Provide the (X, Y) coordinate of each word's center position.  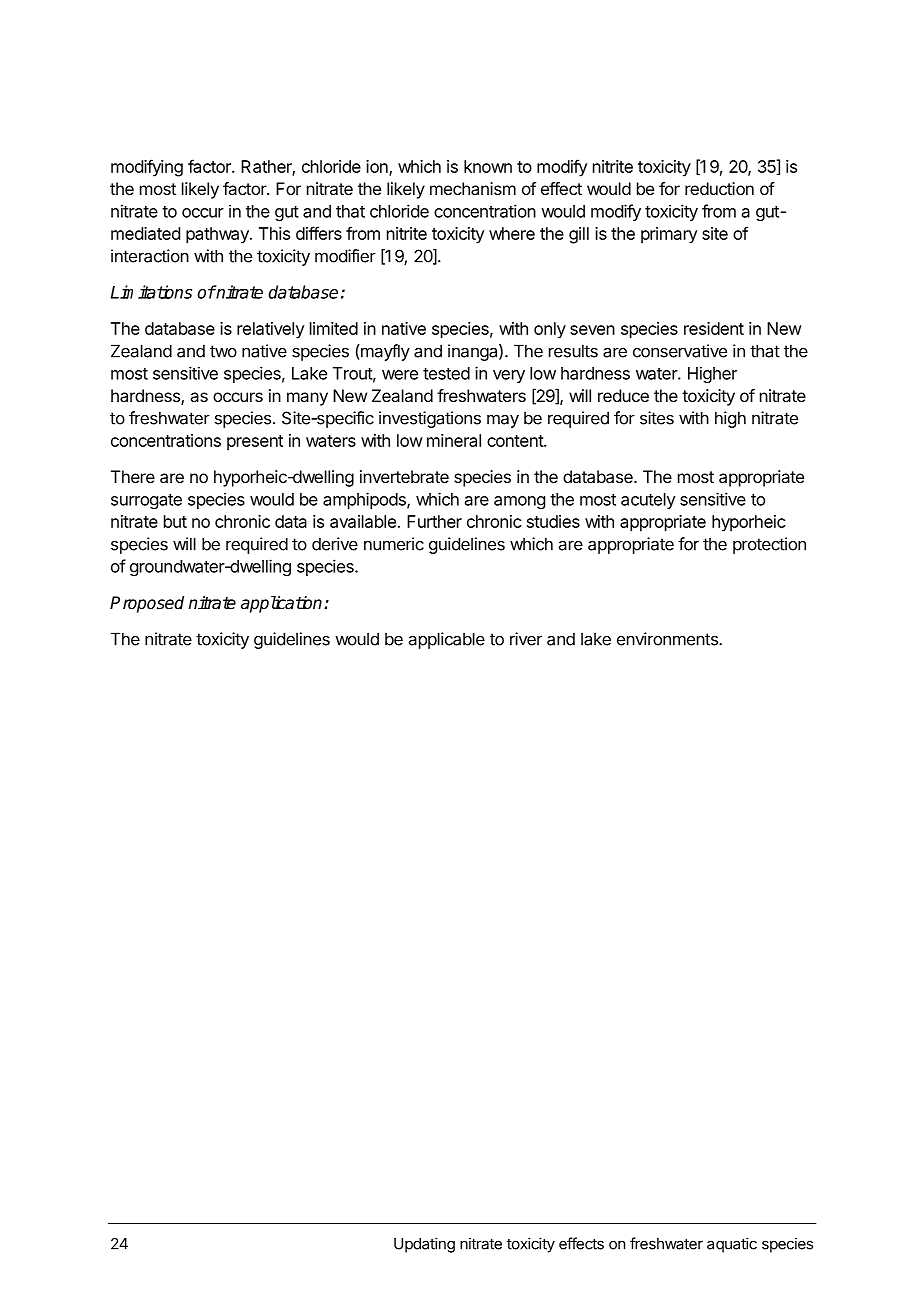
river (526, 639)
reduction (719, 188)
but (175, 521)
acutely (648, 501)
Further (434, 521)
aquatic (732, 1245)
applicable (447, 640)
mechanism (473, 188)
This (274, 233)
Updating (424, 1245)
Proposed (147, 604)
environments (668, 639)
